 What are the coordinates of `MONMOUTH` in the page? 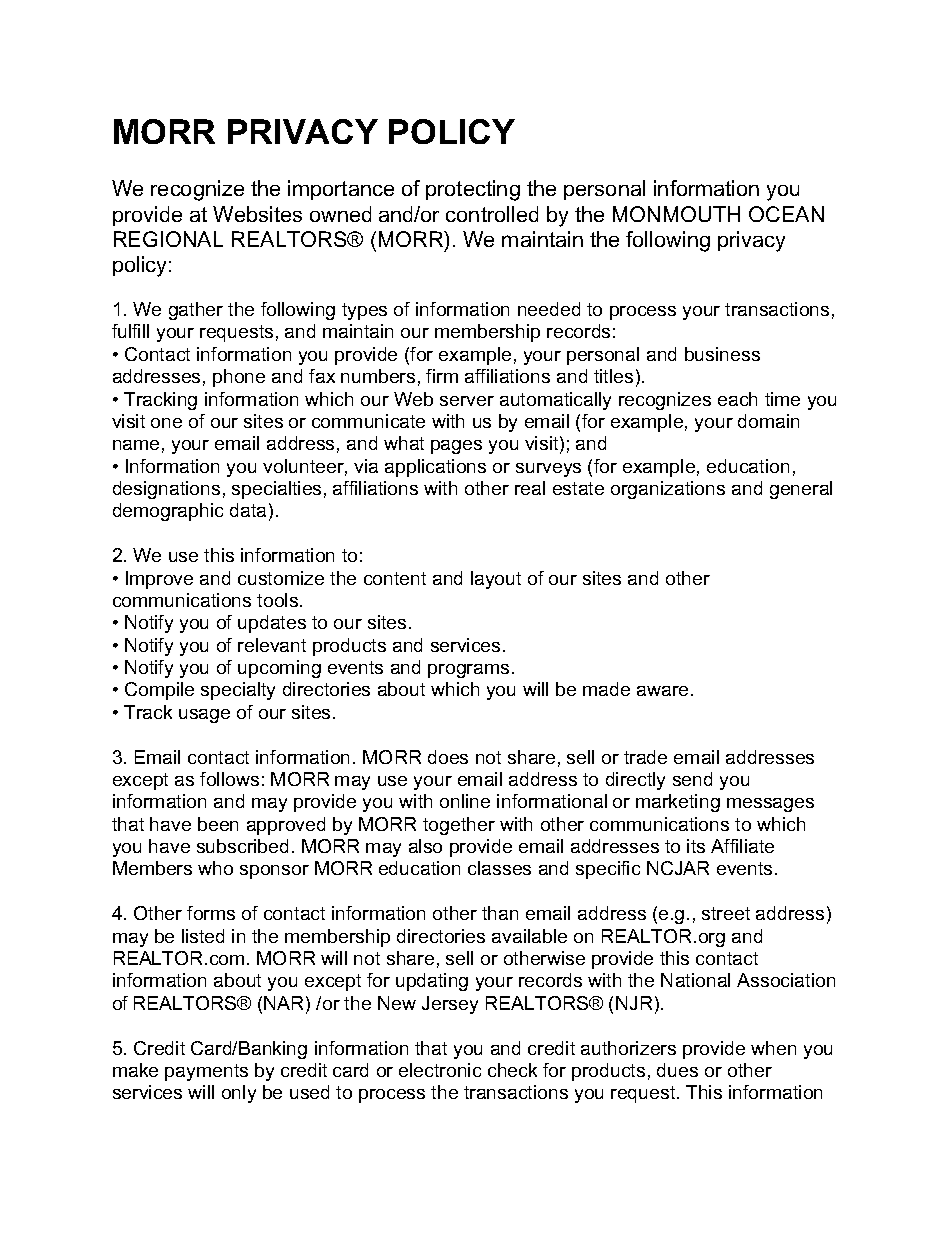 It's located at (676, 214).
